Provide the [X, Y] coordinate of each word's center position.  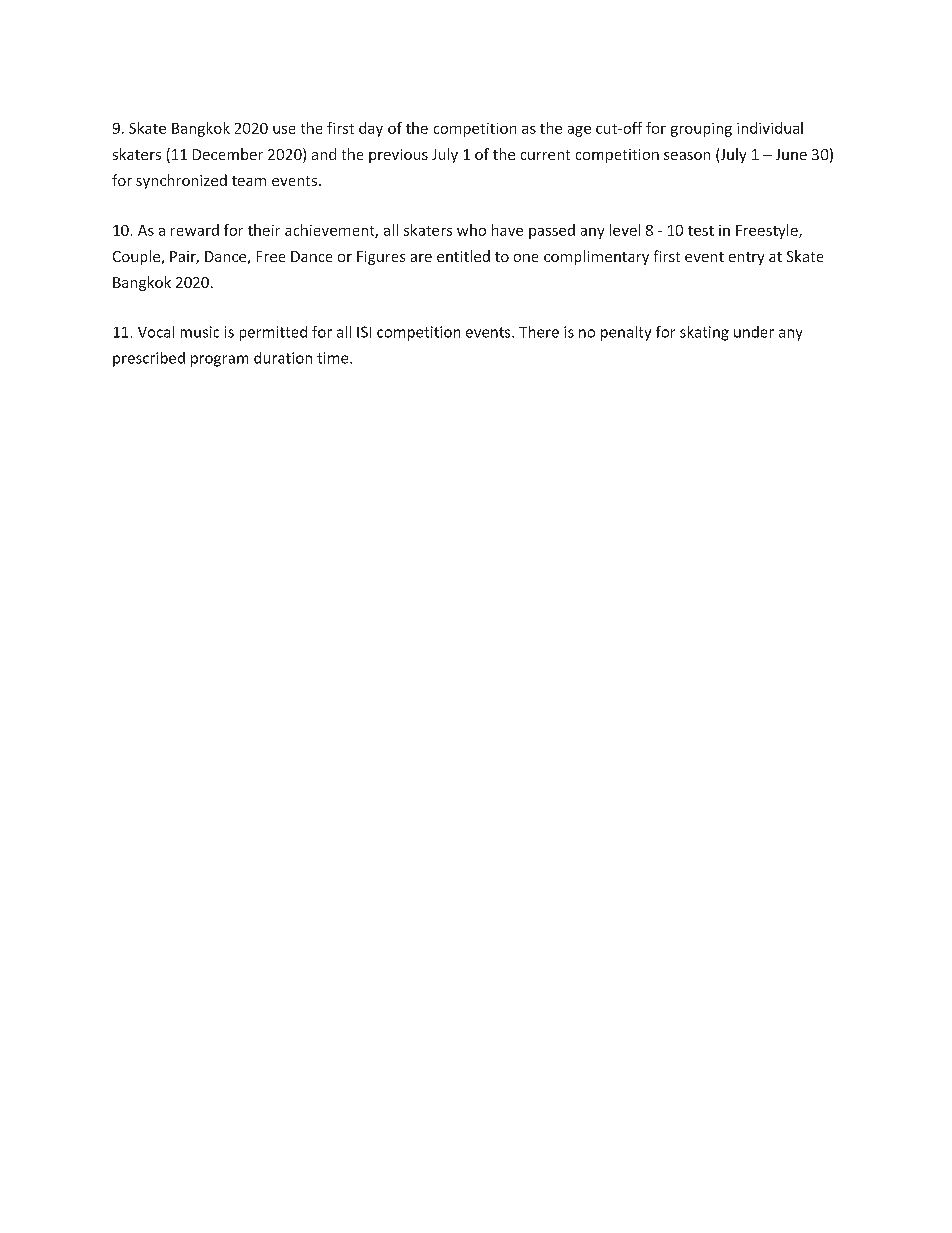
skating [704, 333]
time [334, 358]
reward [195, 230]
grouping [701, 130]
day [371, 129]
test [701, 231]
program [219, 361]
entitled [463, 256]
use [284, 130]
